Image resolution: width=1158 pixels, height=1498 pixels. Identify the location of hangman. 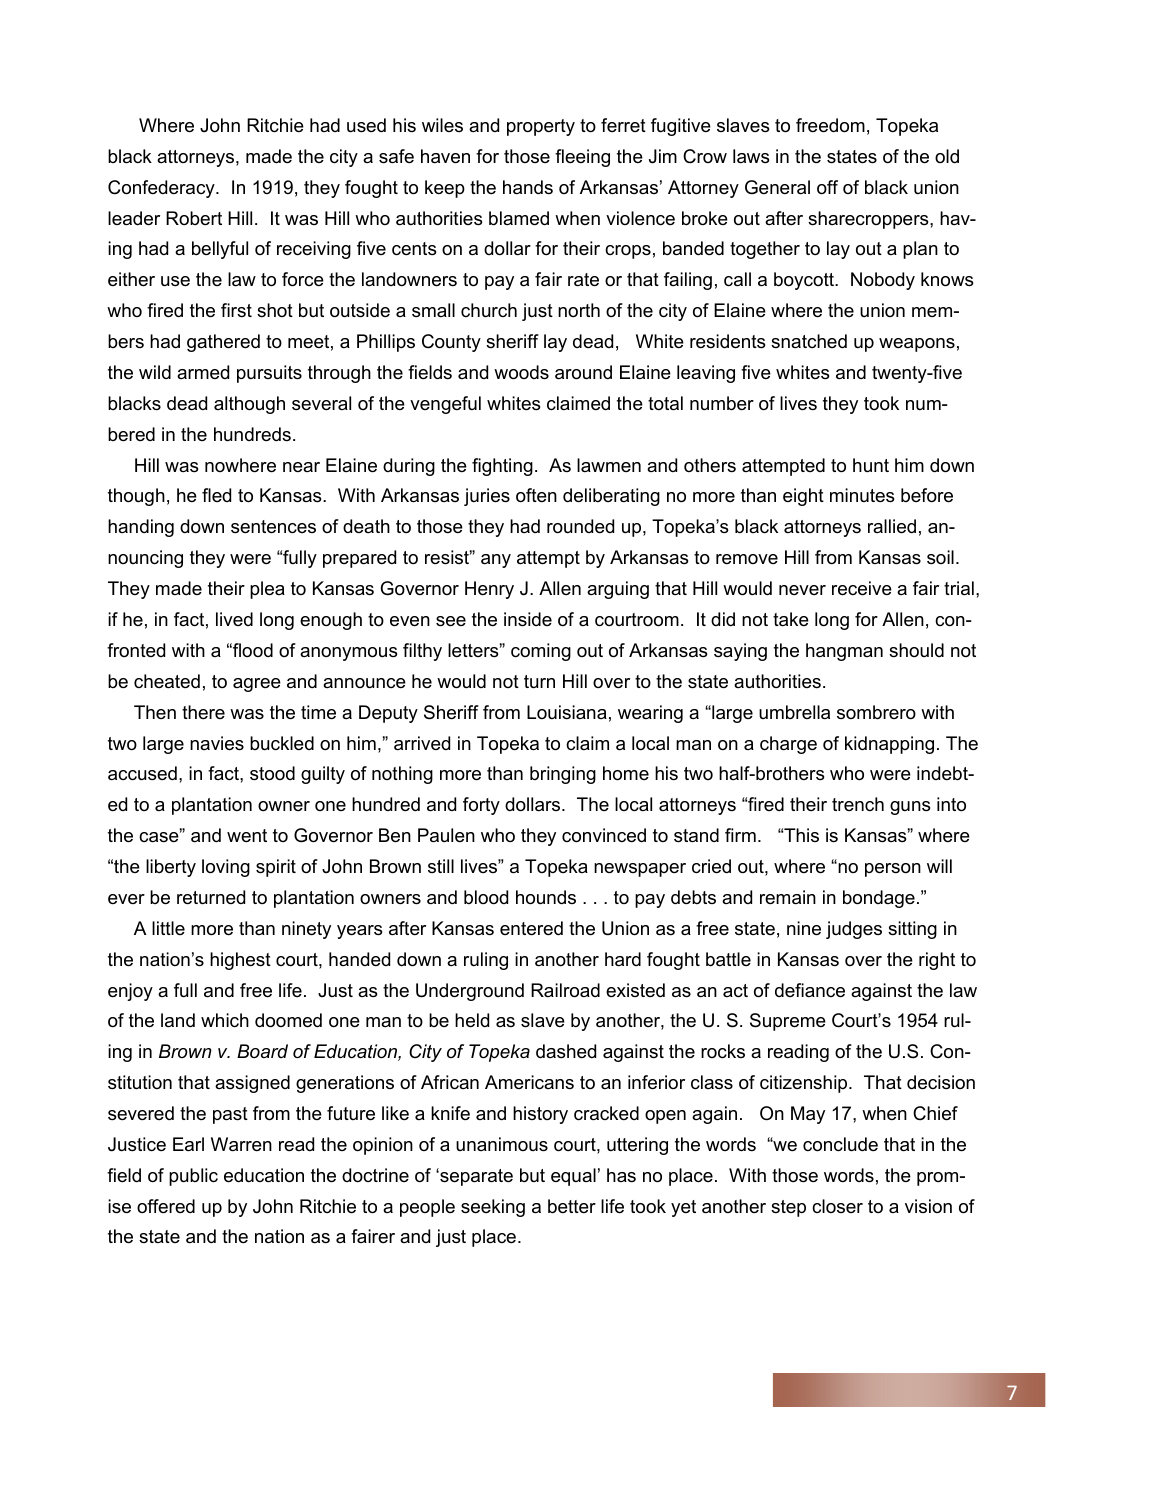
(844, 652).
